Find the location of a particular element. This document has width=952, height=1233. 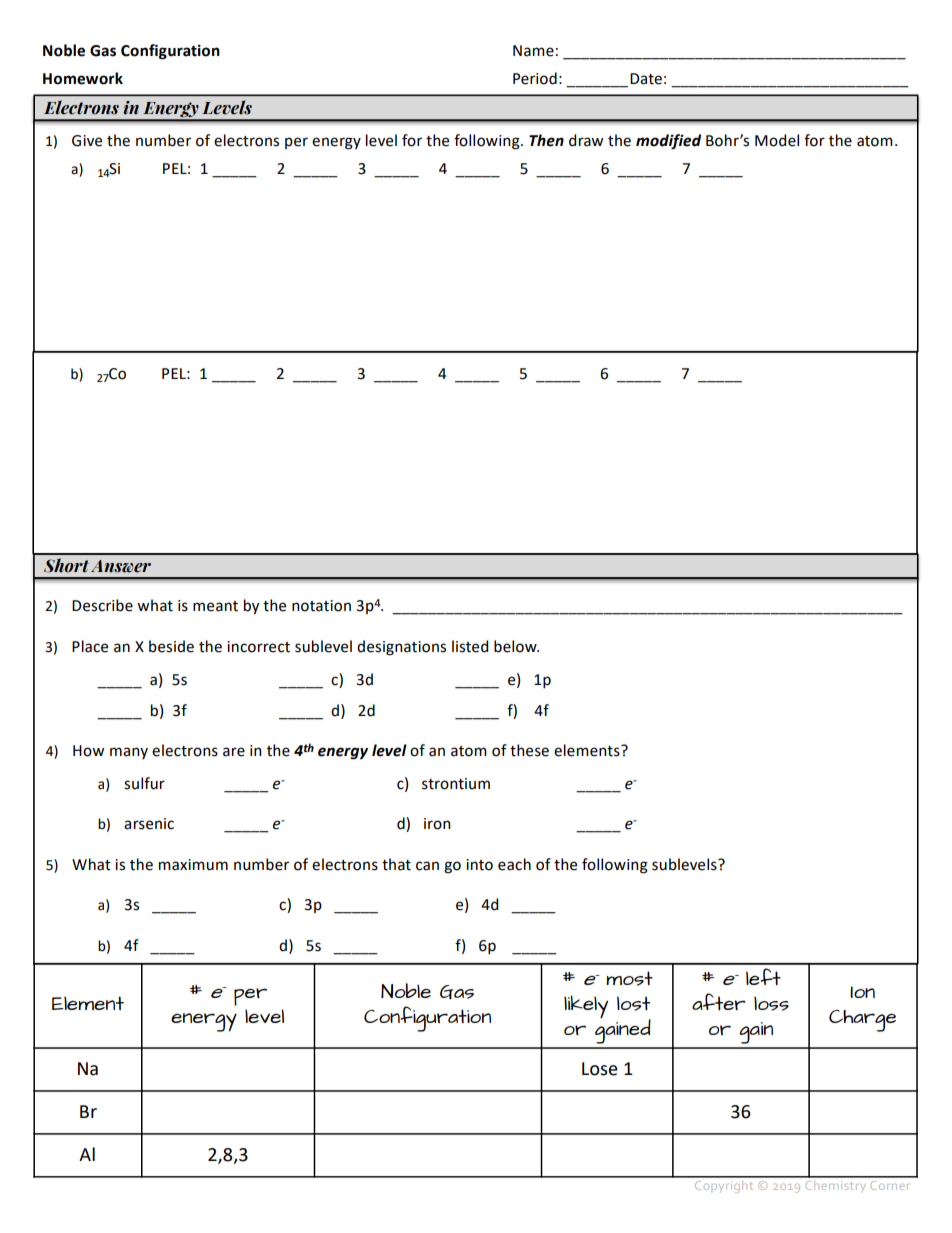

beside is located at coordinates (171, 646).
